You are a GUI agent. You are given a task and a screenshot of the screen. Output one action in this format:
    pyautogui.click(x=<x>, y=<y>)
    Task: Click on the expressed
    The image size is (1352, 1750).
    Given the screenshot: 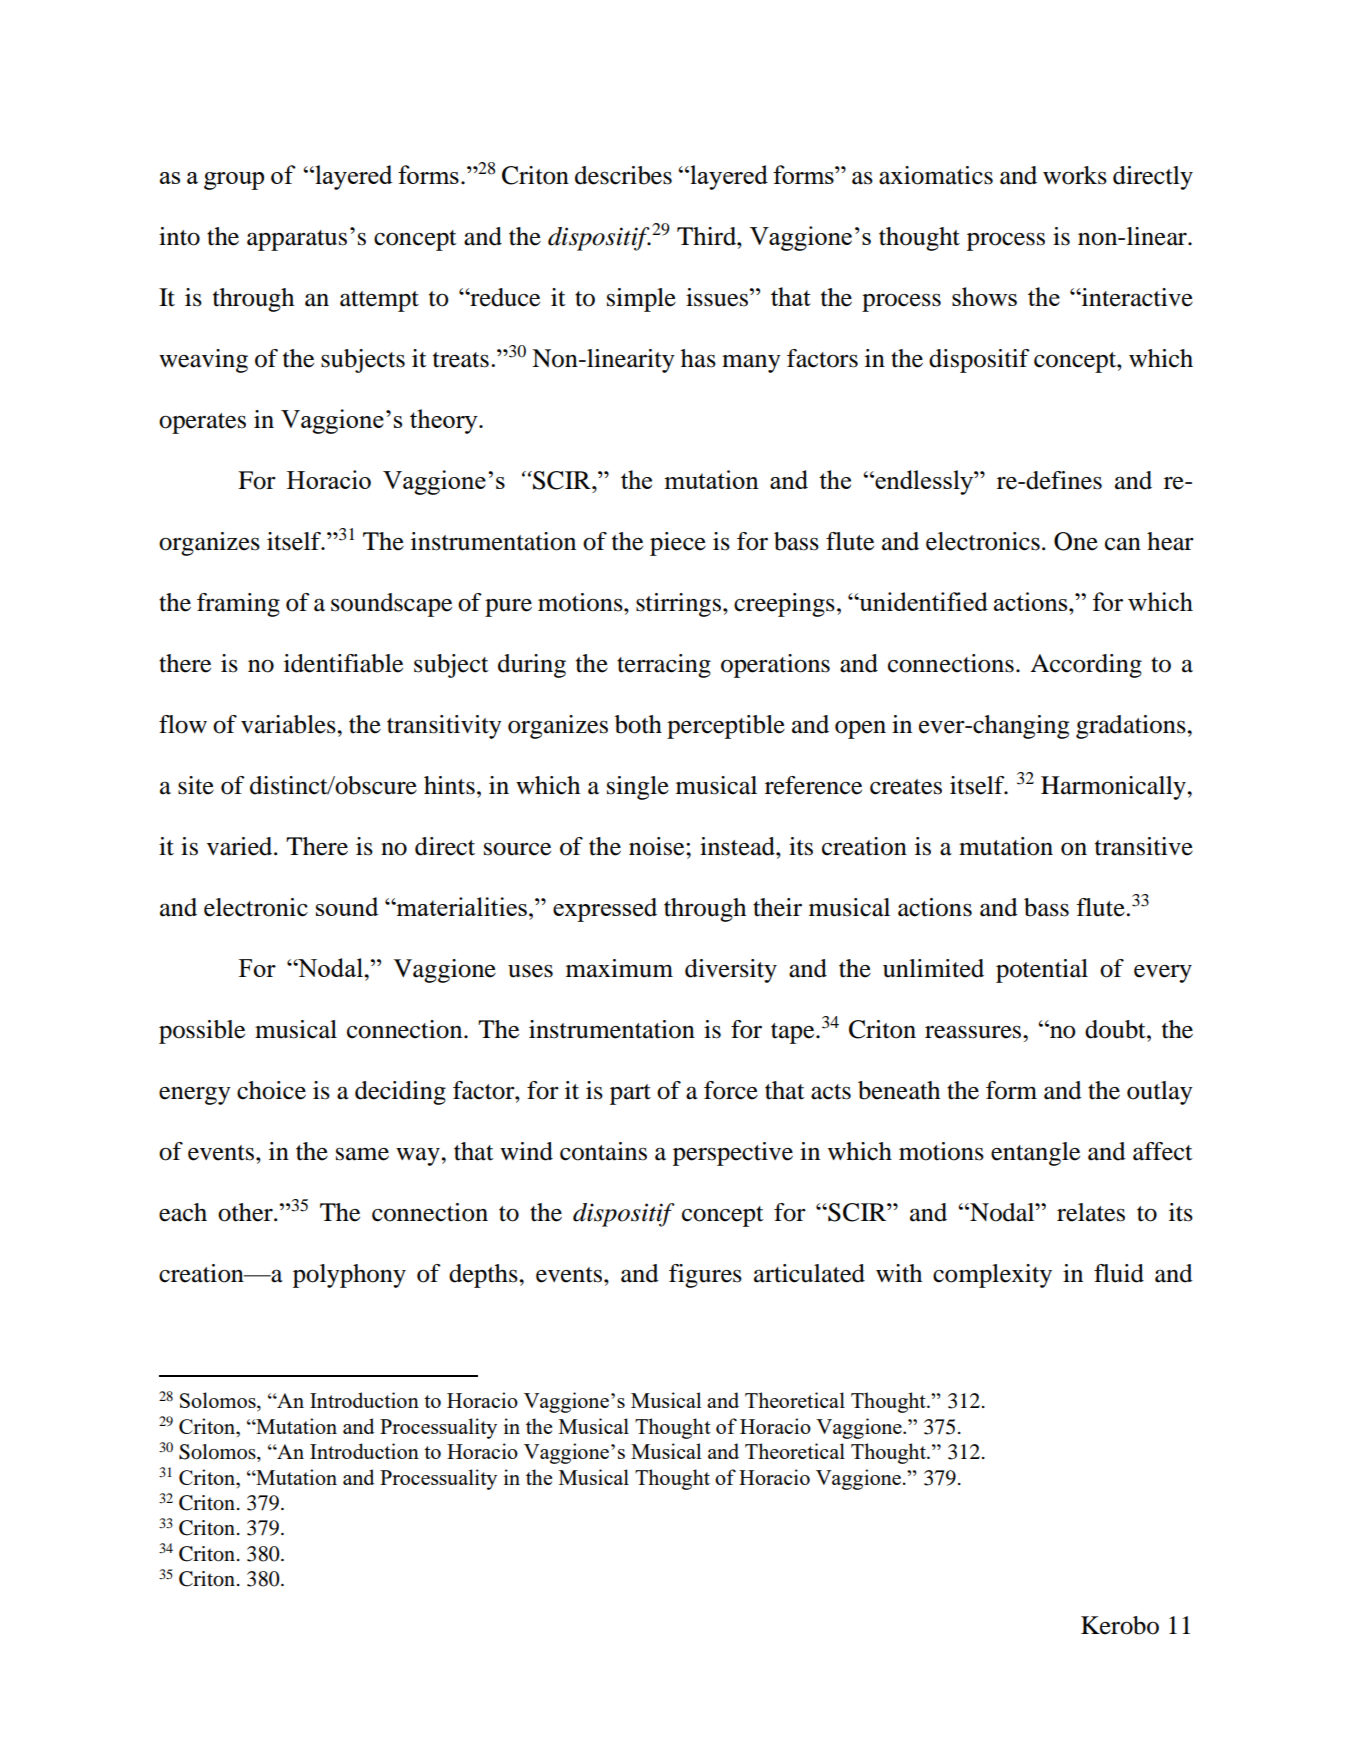 What is the action you would take?
    pyautogui.click(x=605, y=910)
